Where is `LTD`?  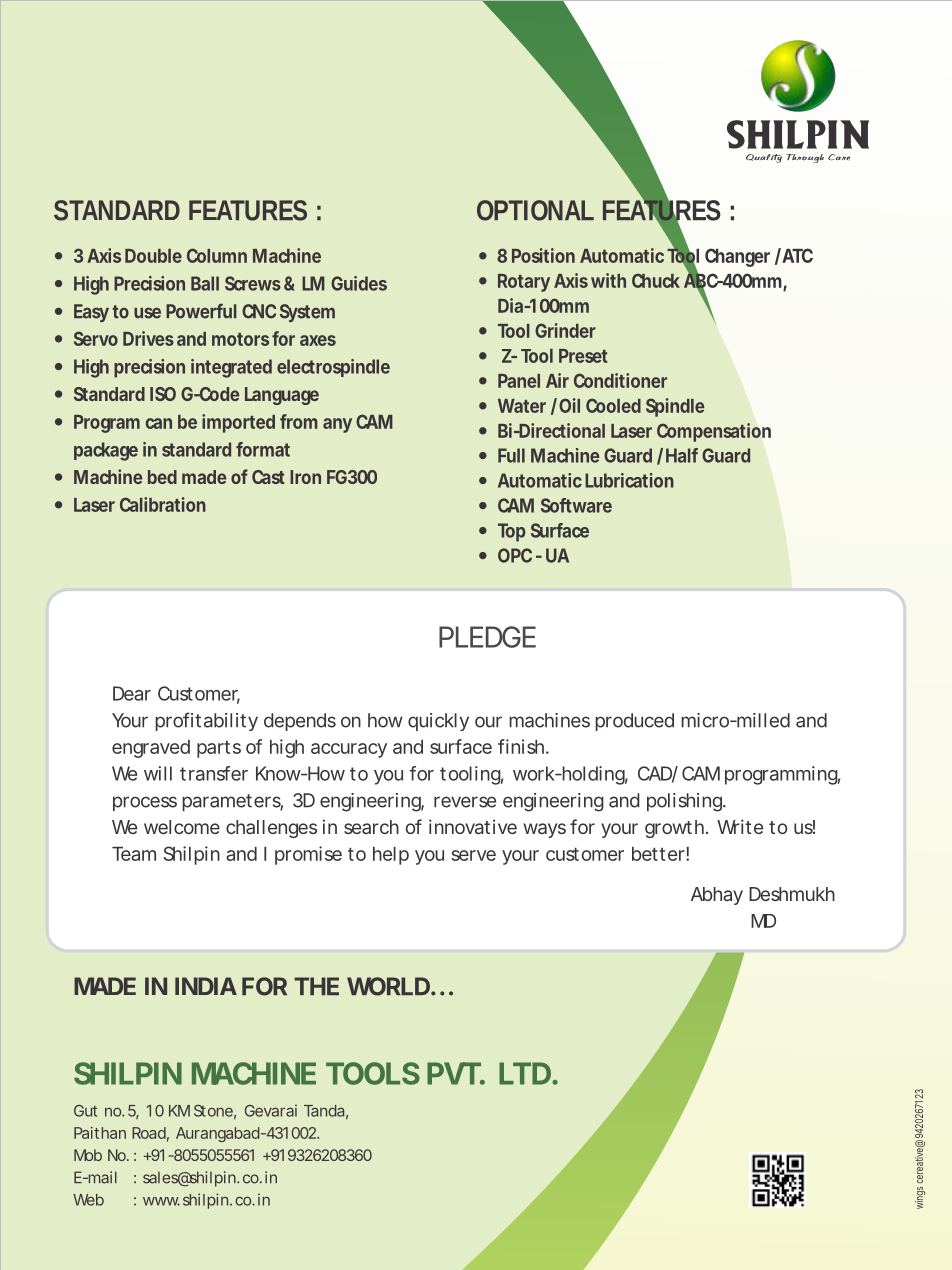
LTD is located at coordinates (525, 1073).
